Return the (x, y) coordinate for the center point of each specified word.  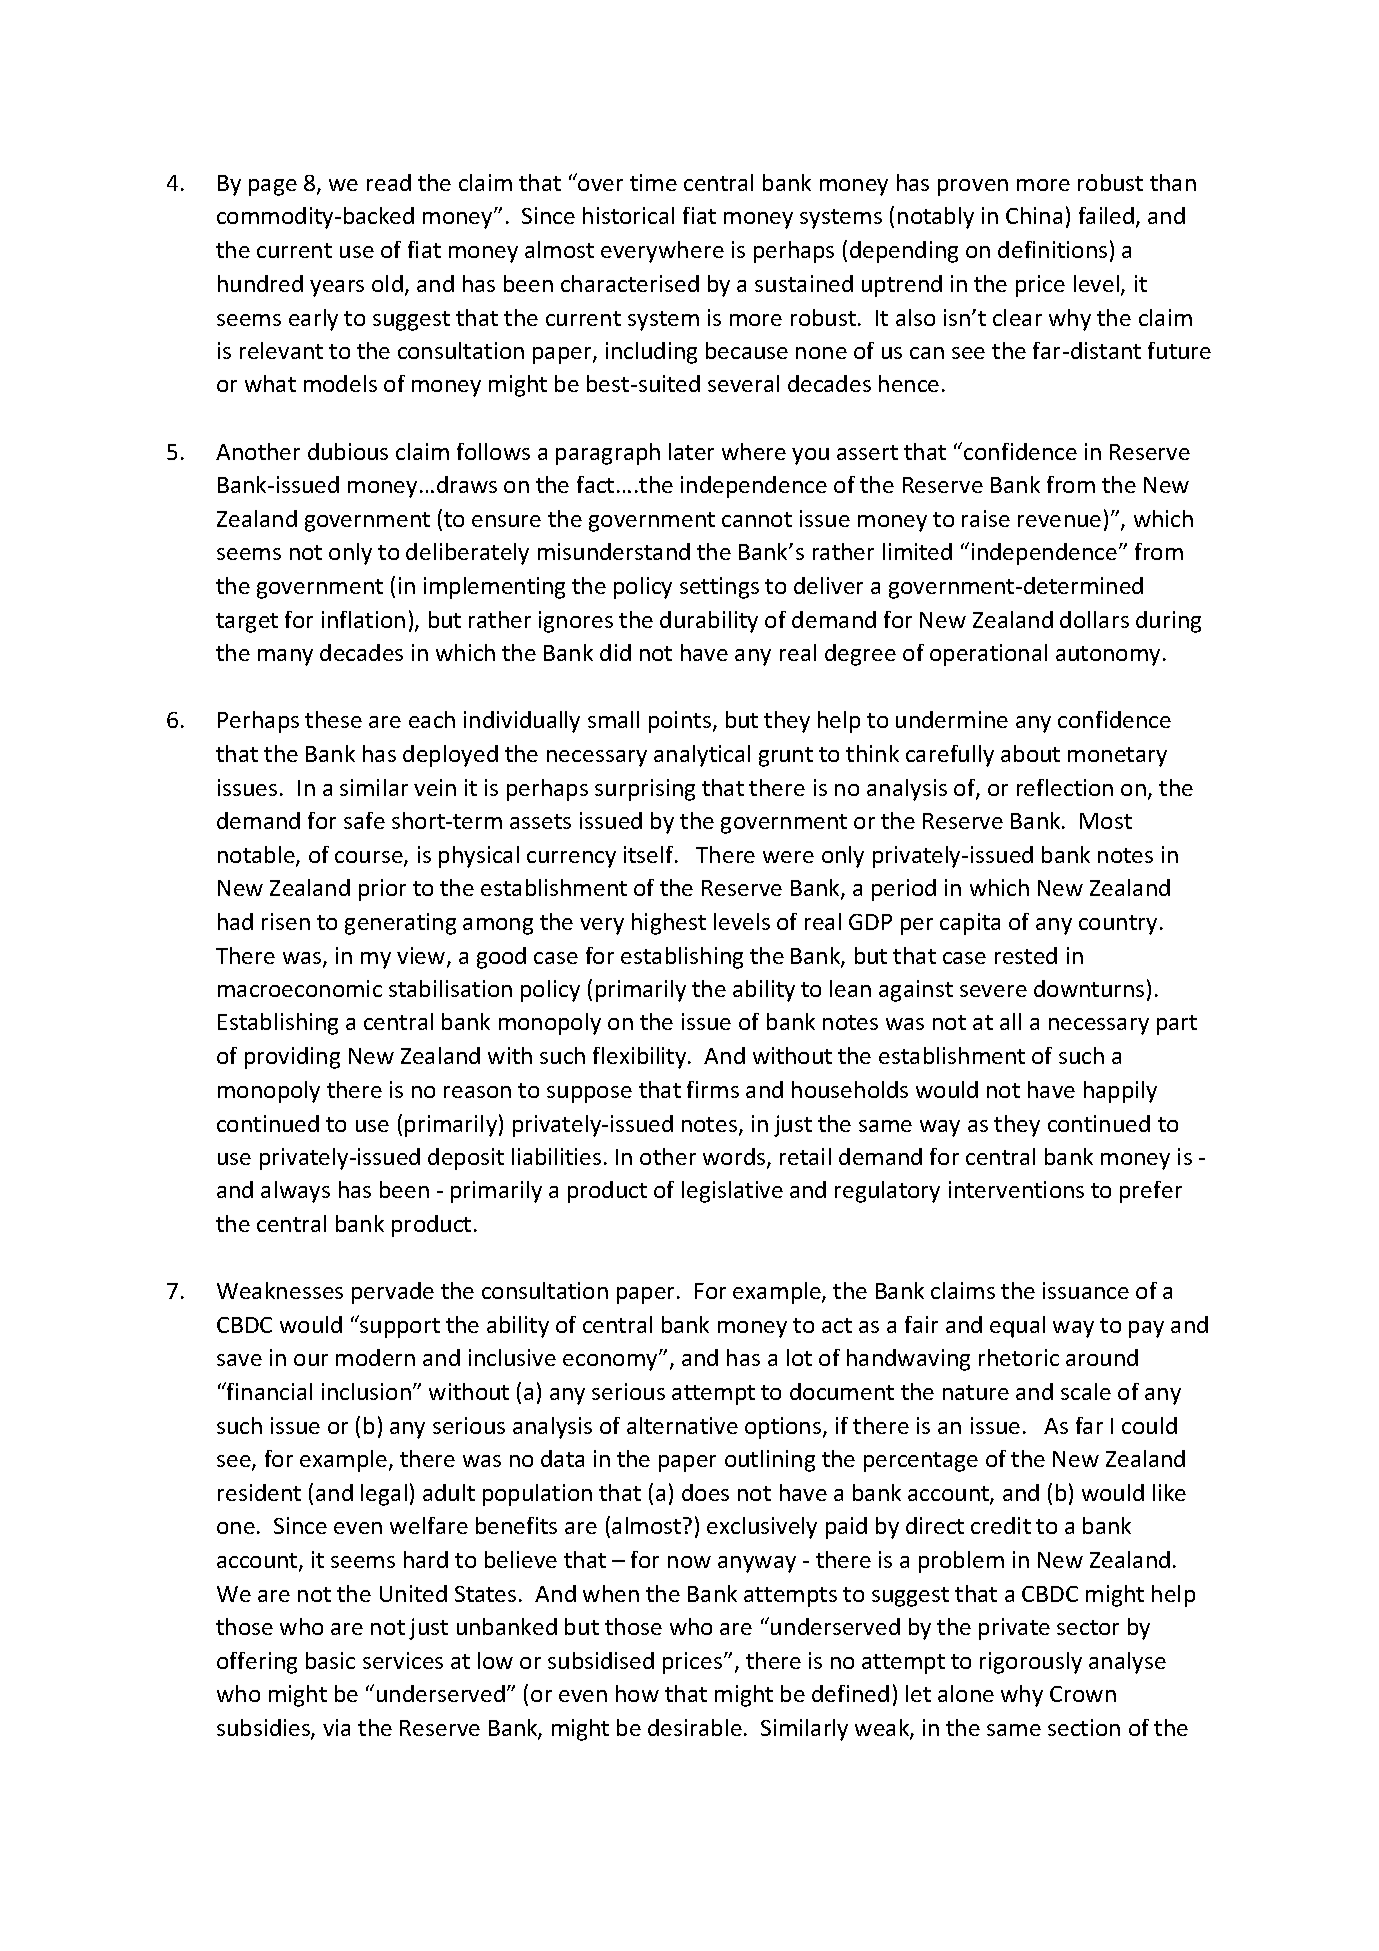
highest (669, 924)
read (389, 182)
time (653, 182)
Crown (1083, 1694)
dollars (1094, 619)
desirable (695, 1727)
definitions (1052, 249)
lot (799, 1357)
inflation (363, 619)
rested (1026, 955)
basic (330, 1660)
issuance (1086, 1290)
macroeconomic (300, 988)
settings (719, 588)
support (399, 1327)
